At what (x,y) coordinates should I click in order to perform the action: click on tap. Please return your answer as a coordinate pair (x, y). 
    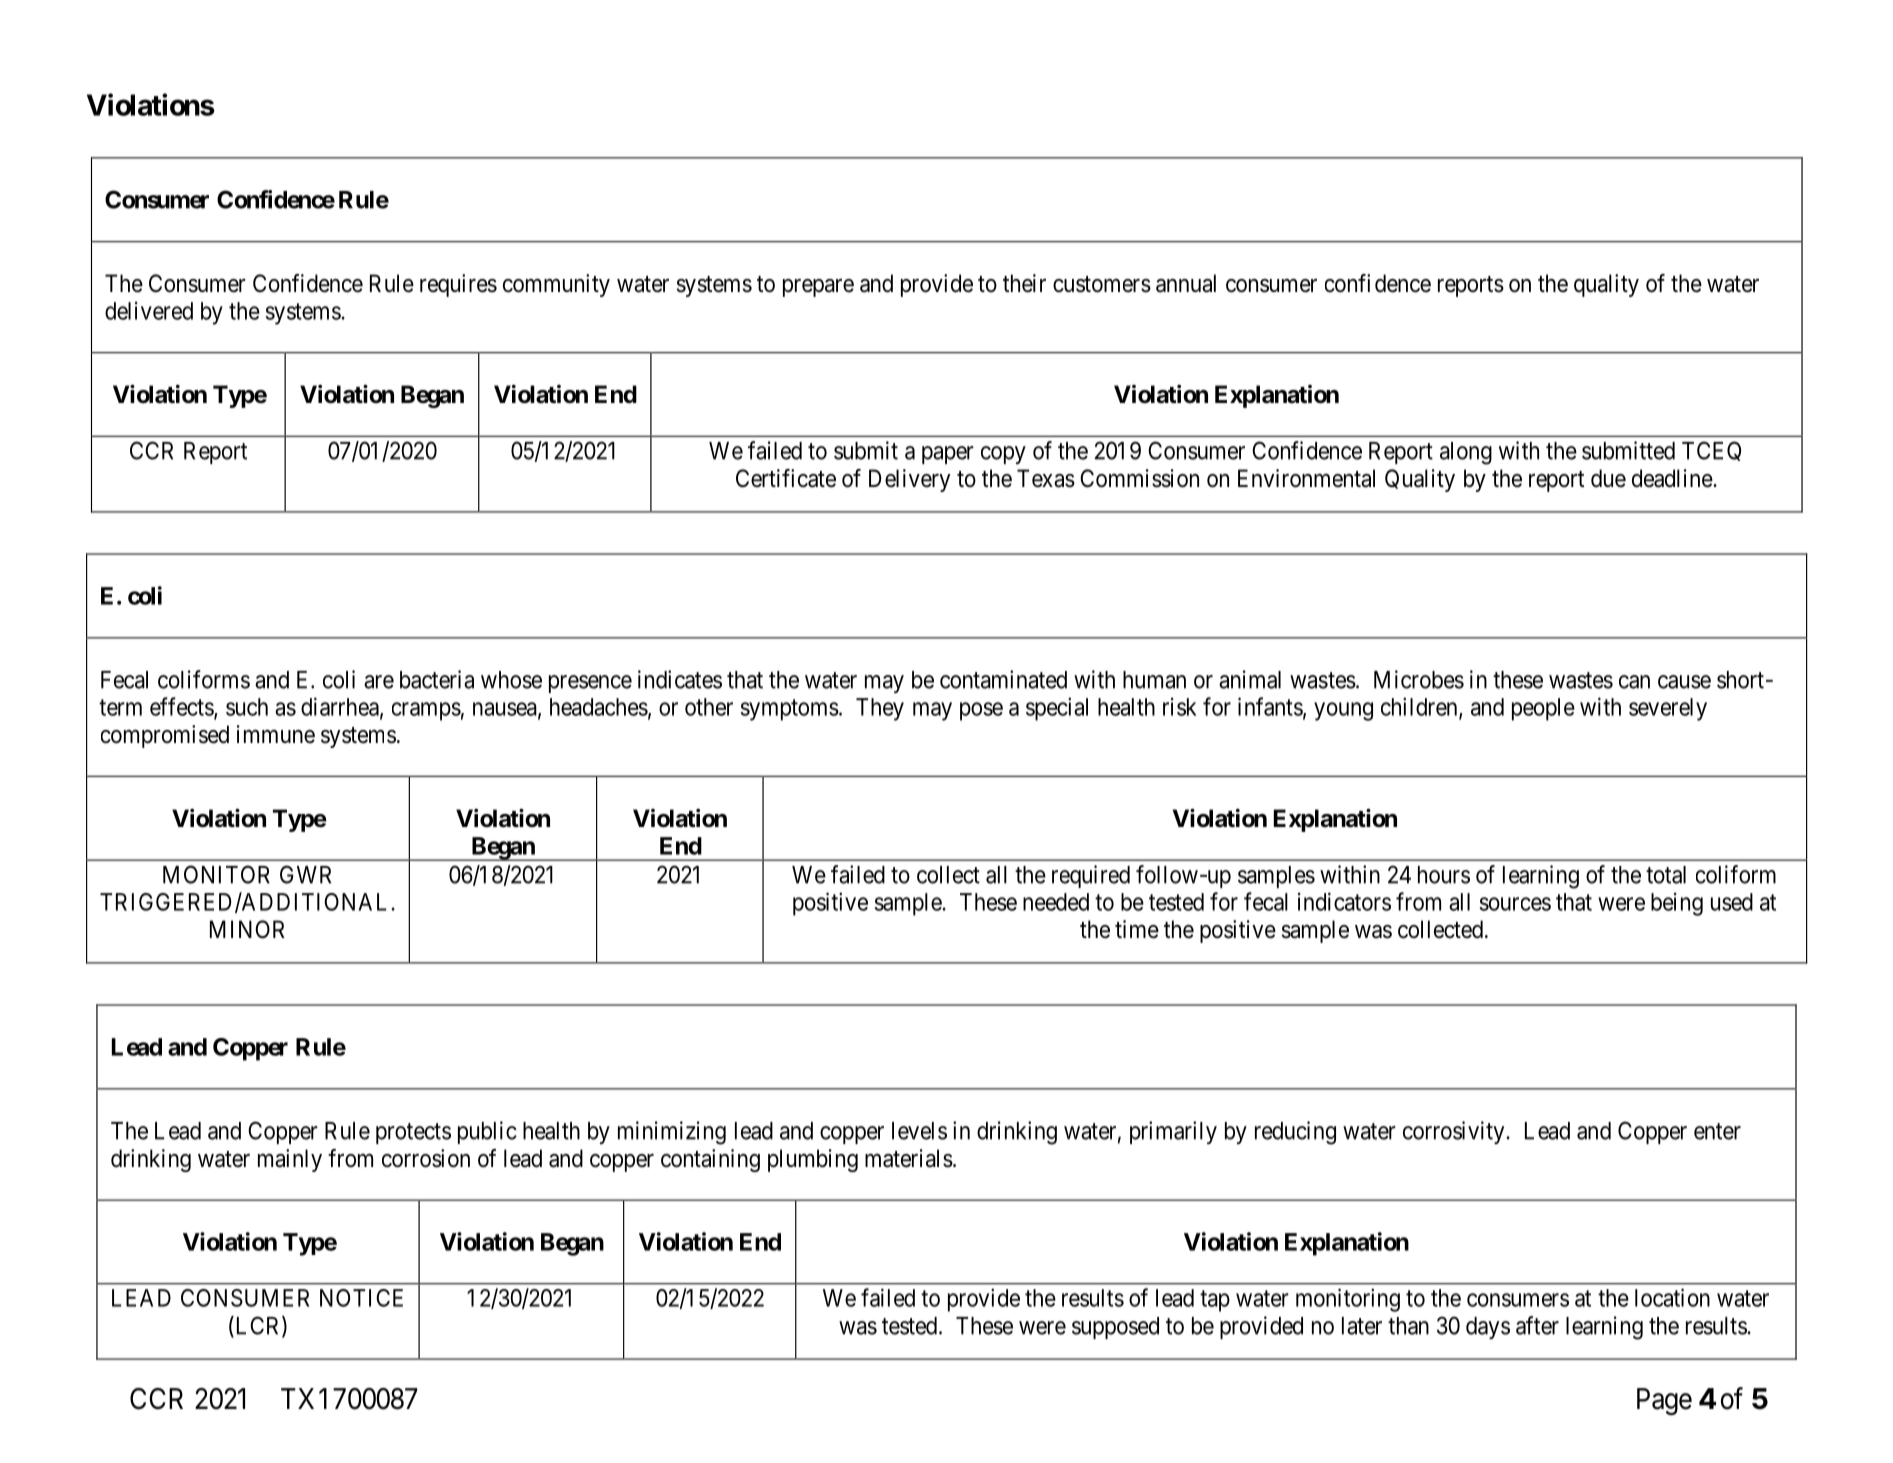
    Looking at the image, I should click on (1215, 1301).
